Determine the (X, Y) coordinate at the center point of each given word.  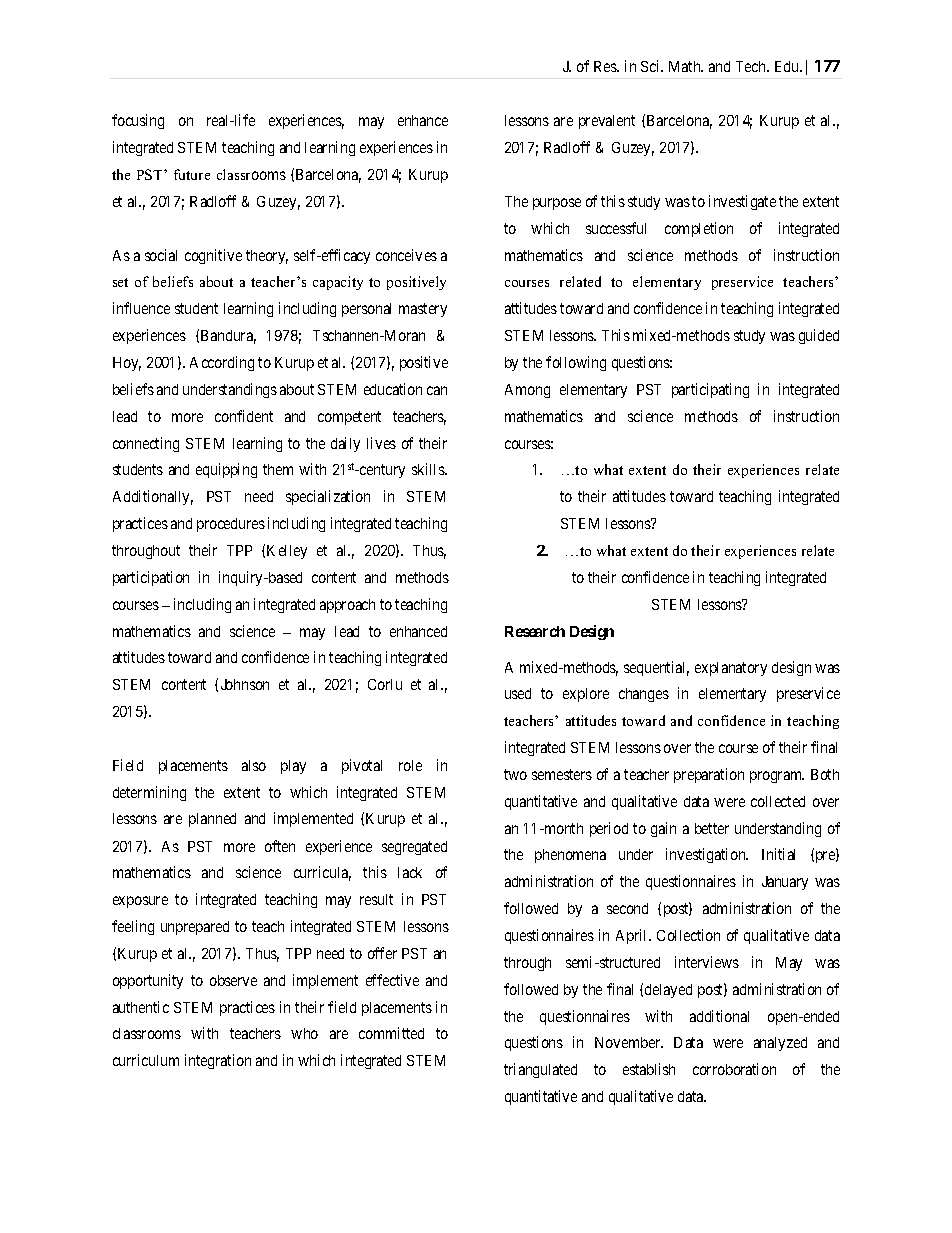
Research (535, 631)
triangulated (540, 1070)
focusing (138, 121)
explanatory (731, 669)
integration (218, 1061)
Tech (752, 66)
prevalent (607, 122)
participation (151, 578)
